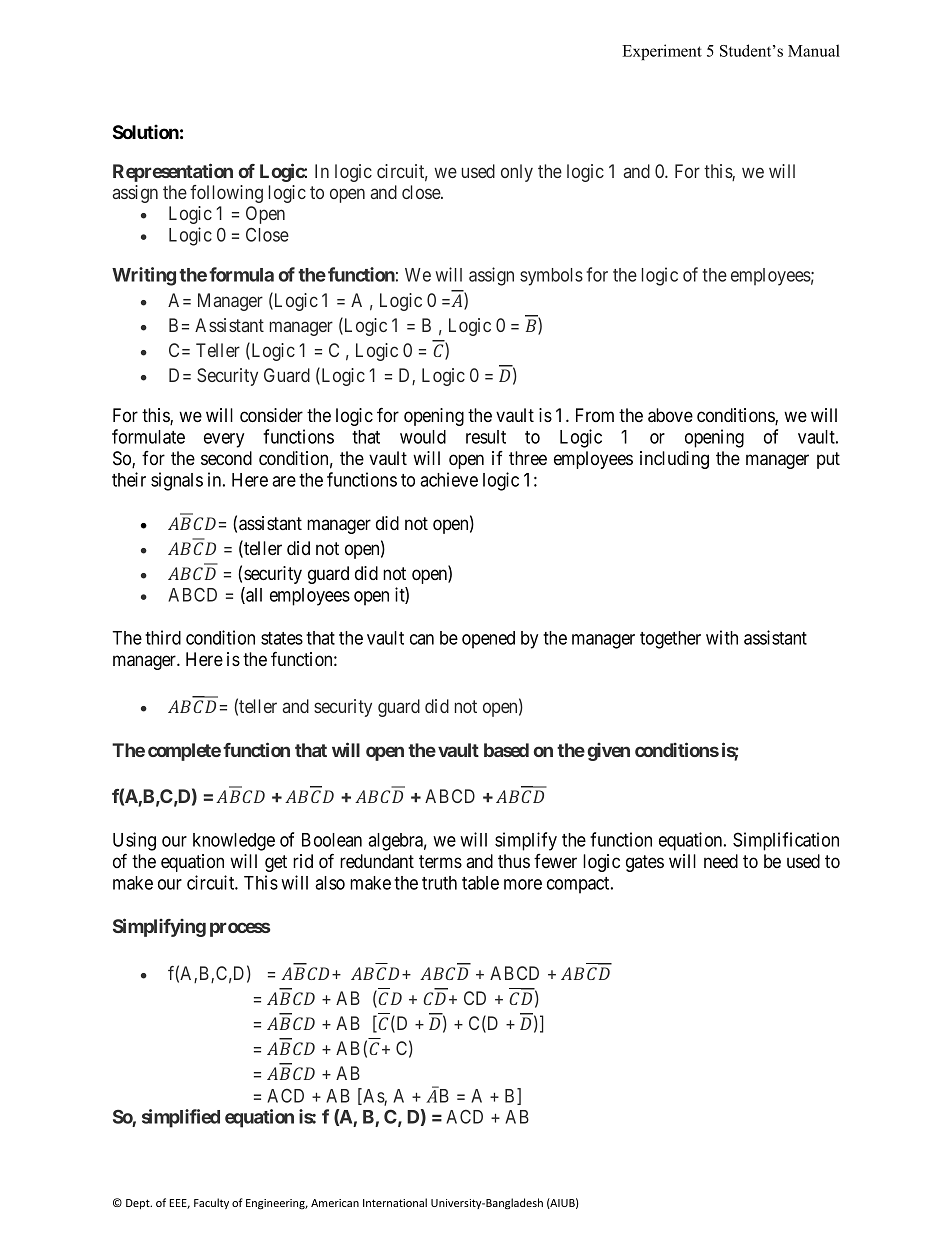 This image has width=952, height=1233. Describe the element at coordinates (211, 1203) in the image. I see `Faculty` at that location.
